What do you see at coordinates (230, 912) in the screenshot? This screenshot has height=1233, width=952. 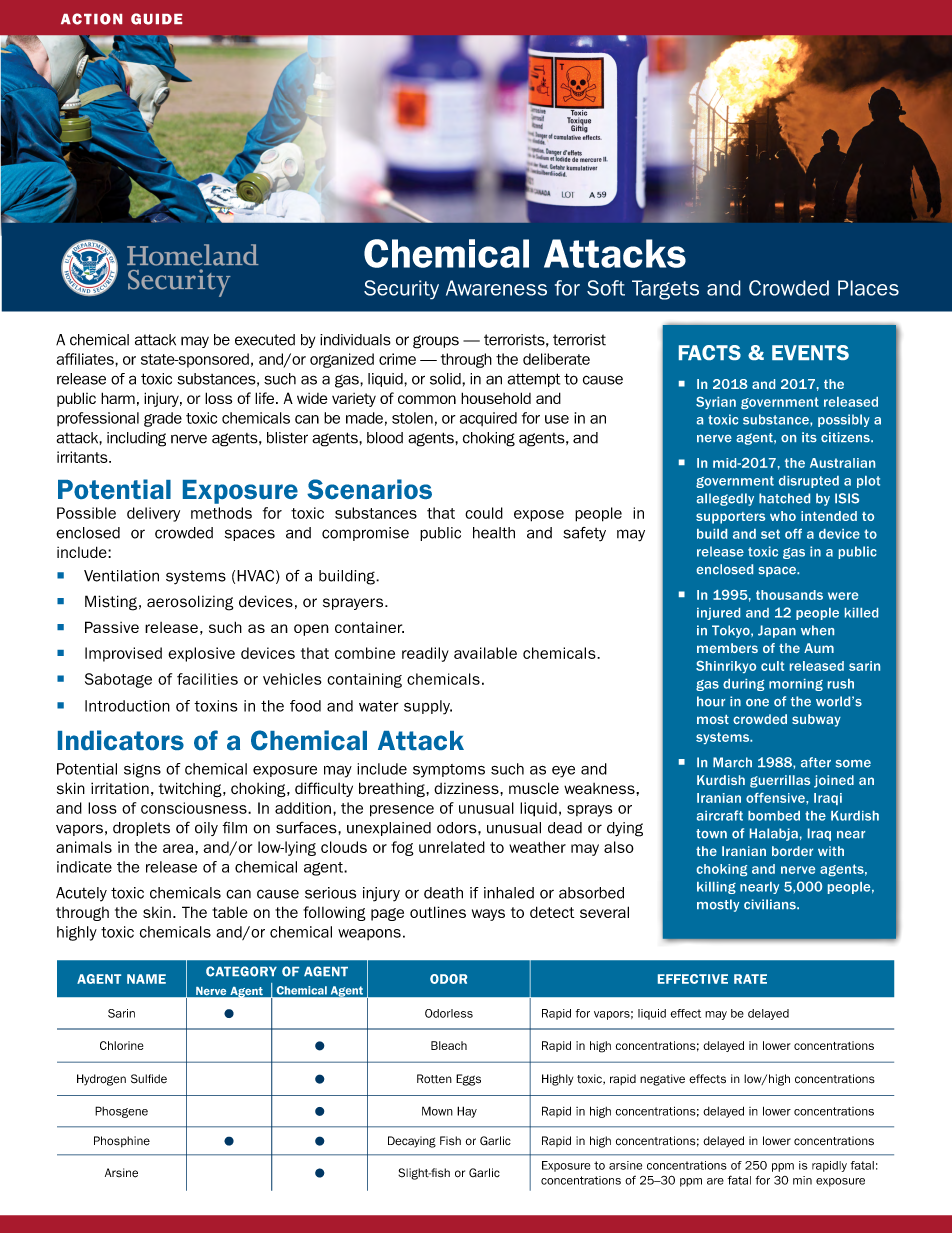 I see `table` at bounding box center [230, 912].
